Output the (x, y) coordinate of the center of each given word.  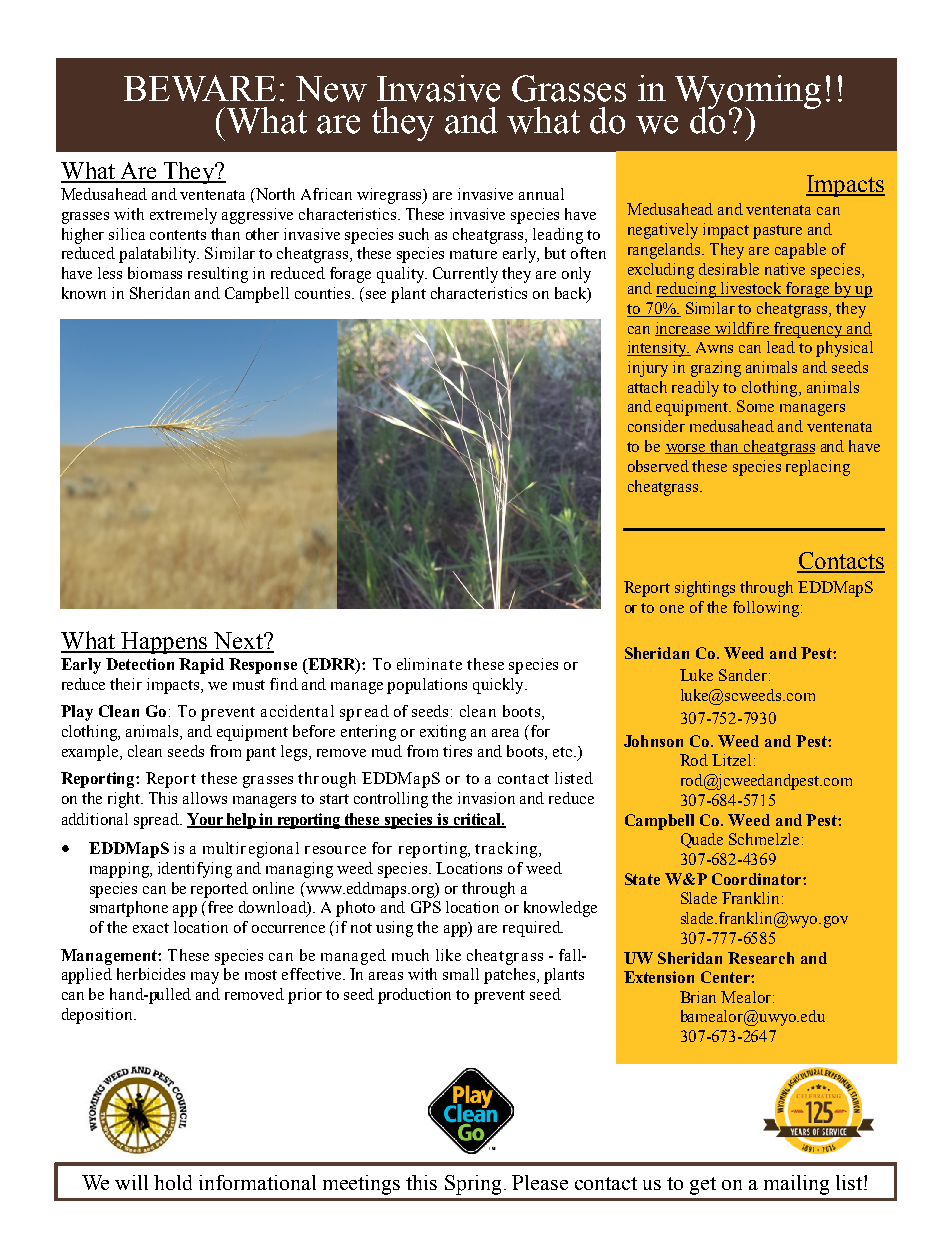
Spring (473, 1185)
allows (205, 798)
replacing (818, 468)
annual (541, 194)
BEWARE (200, 88)
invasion (486, 798)
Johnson (653, 741)
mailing (796, 1185)
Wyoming (748, 93)
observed (658, 466)
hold (173, 1182)
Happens (164, 643)
